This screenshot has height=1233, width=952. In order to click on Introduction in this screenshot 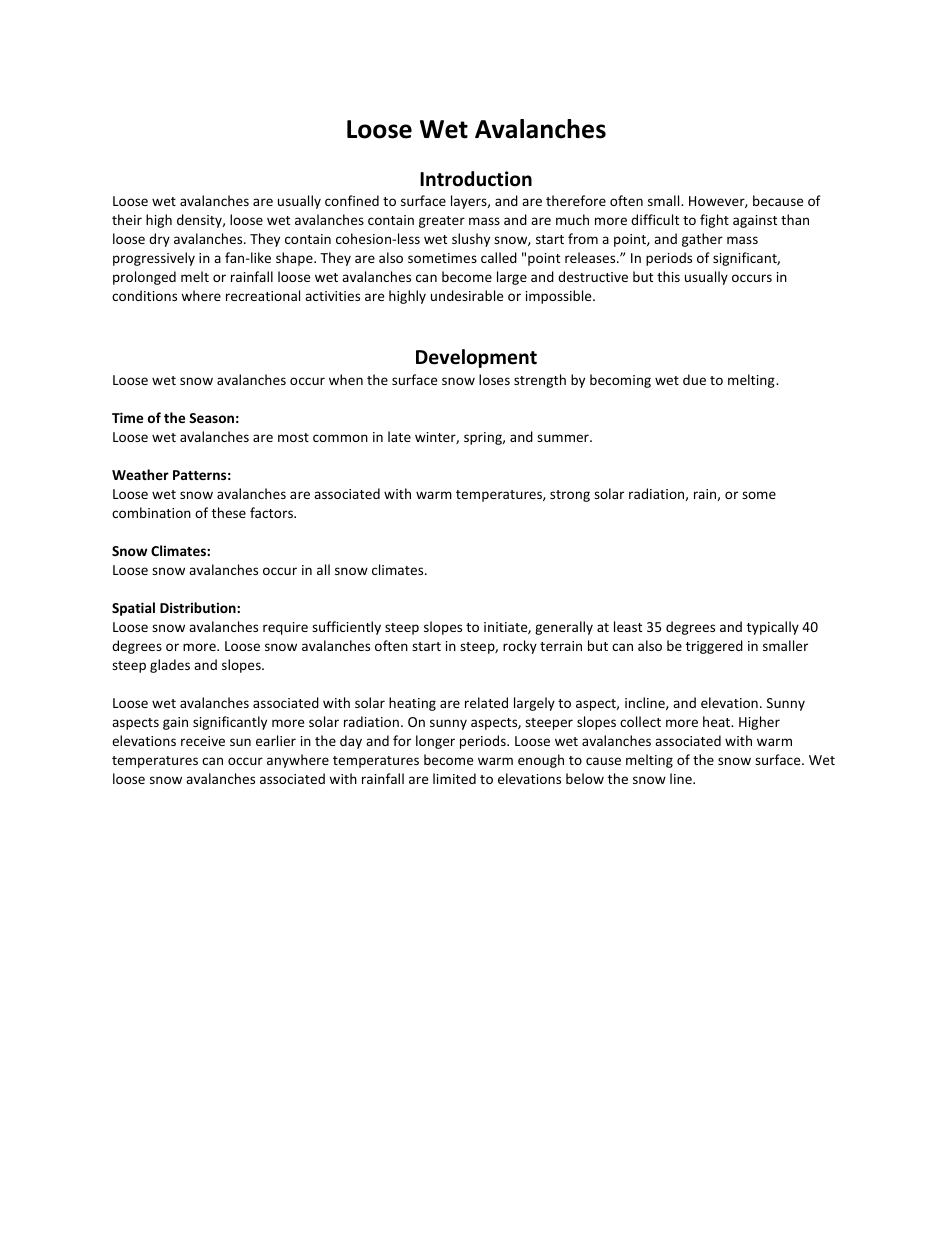, I will do `click(476, 179)`.
